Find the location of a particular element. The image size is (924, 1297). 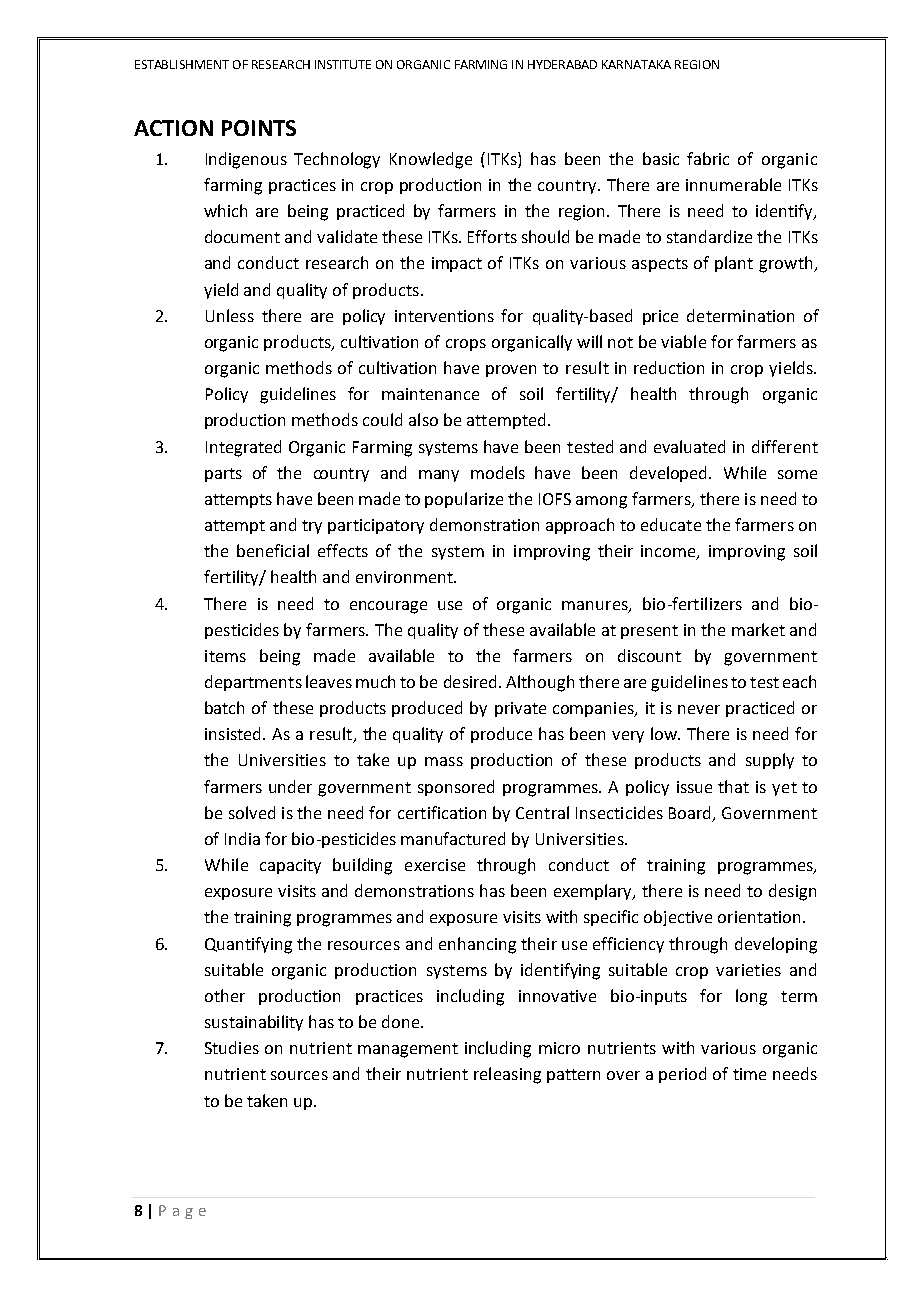

plant is located at coordinates (734, 264).
